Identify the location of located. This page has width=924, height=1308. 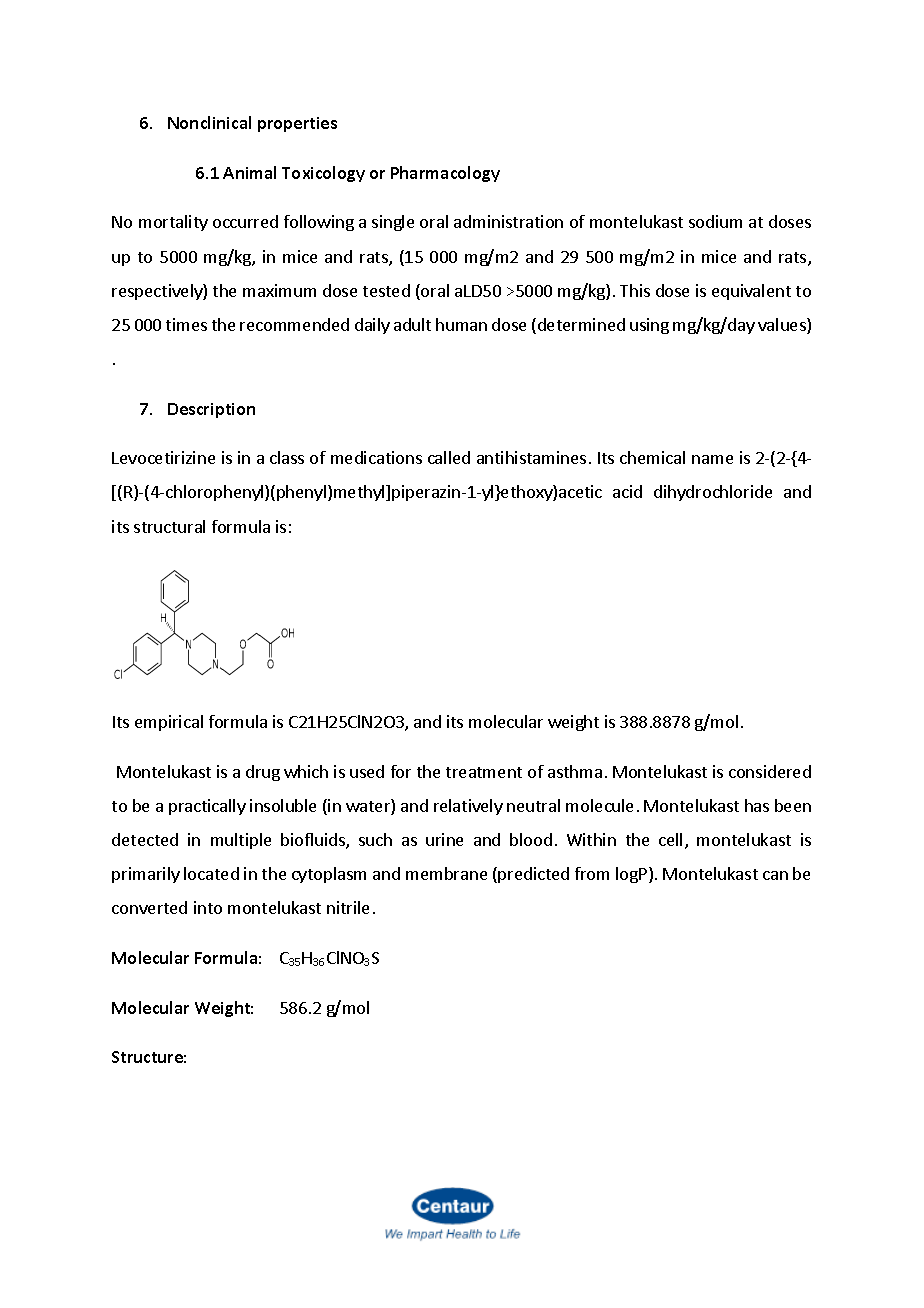
(211, 873).
